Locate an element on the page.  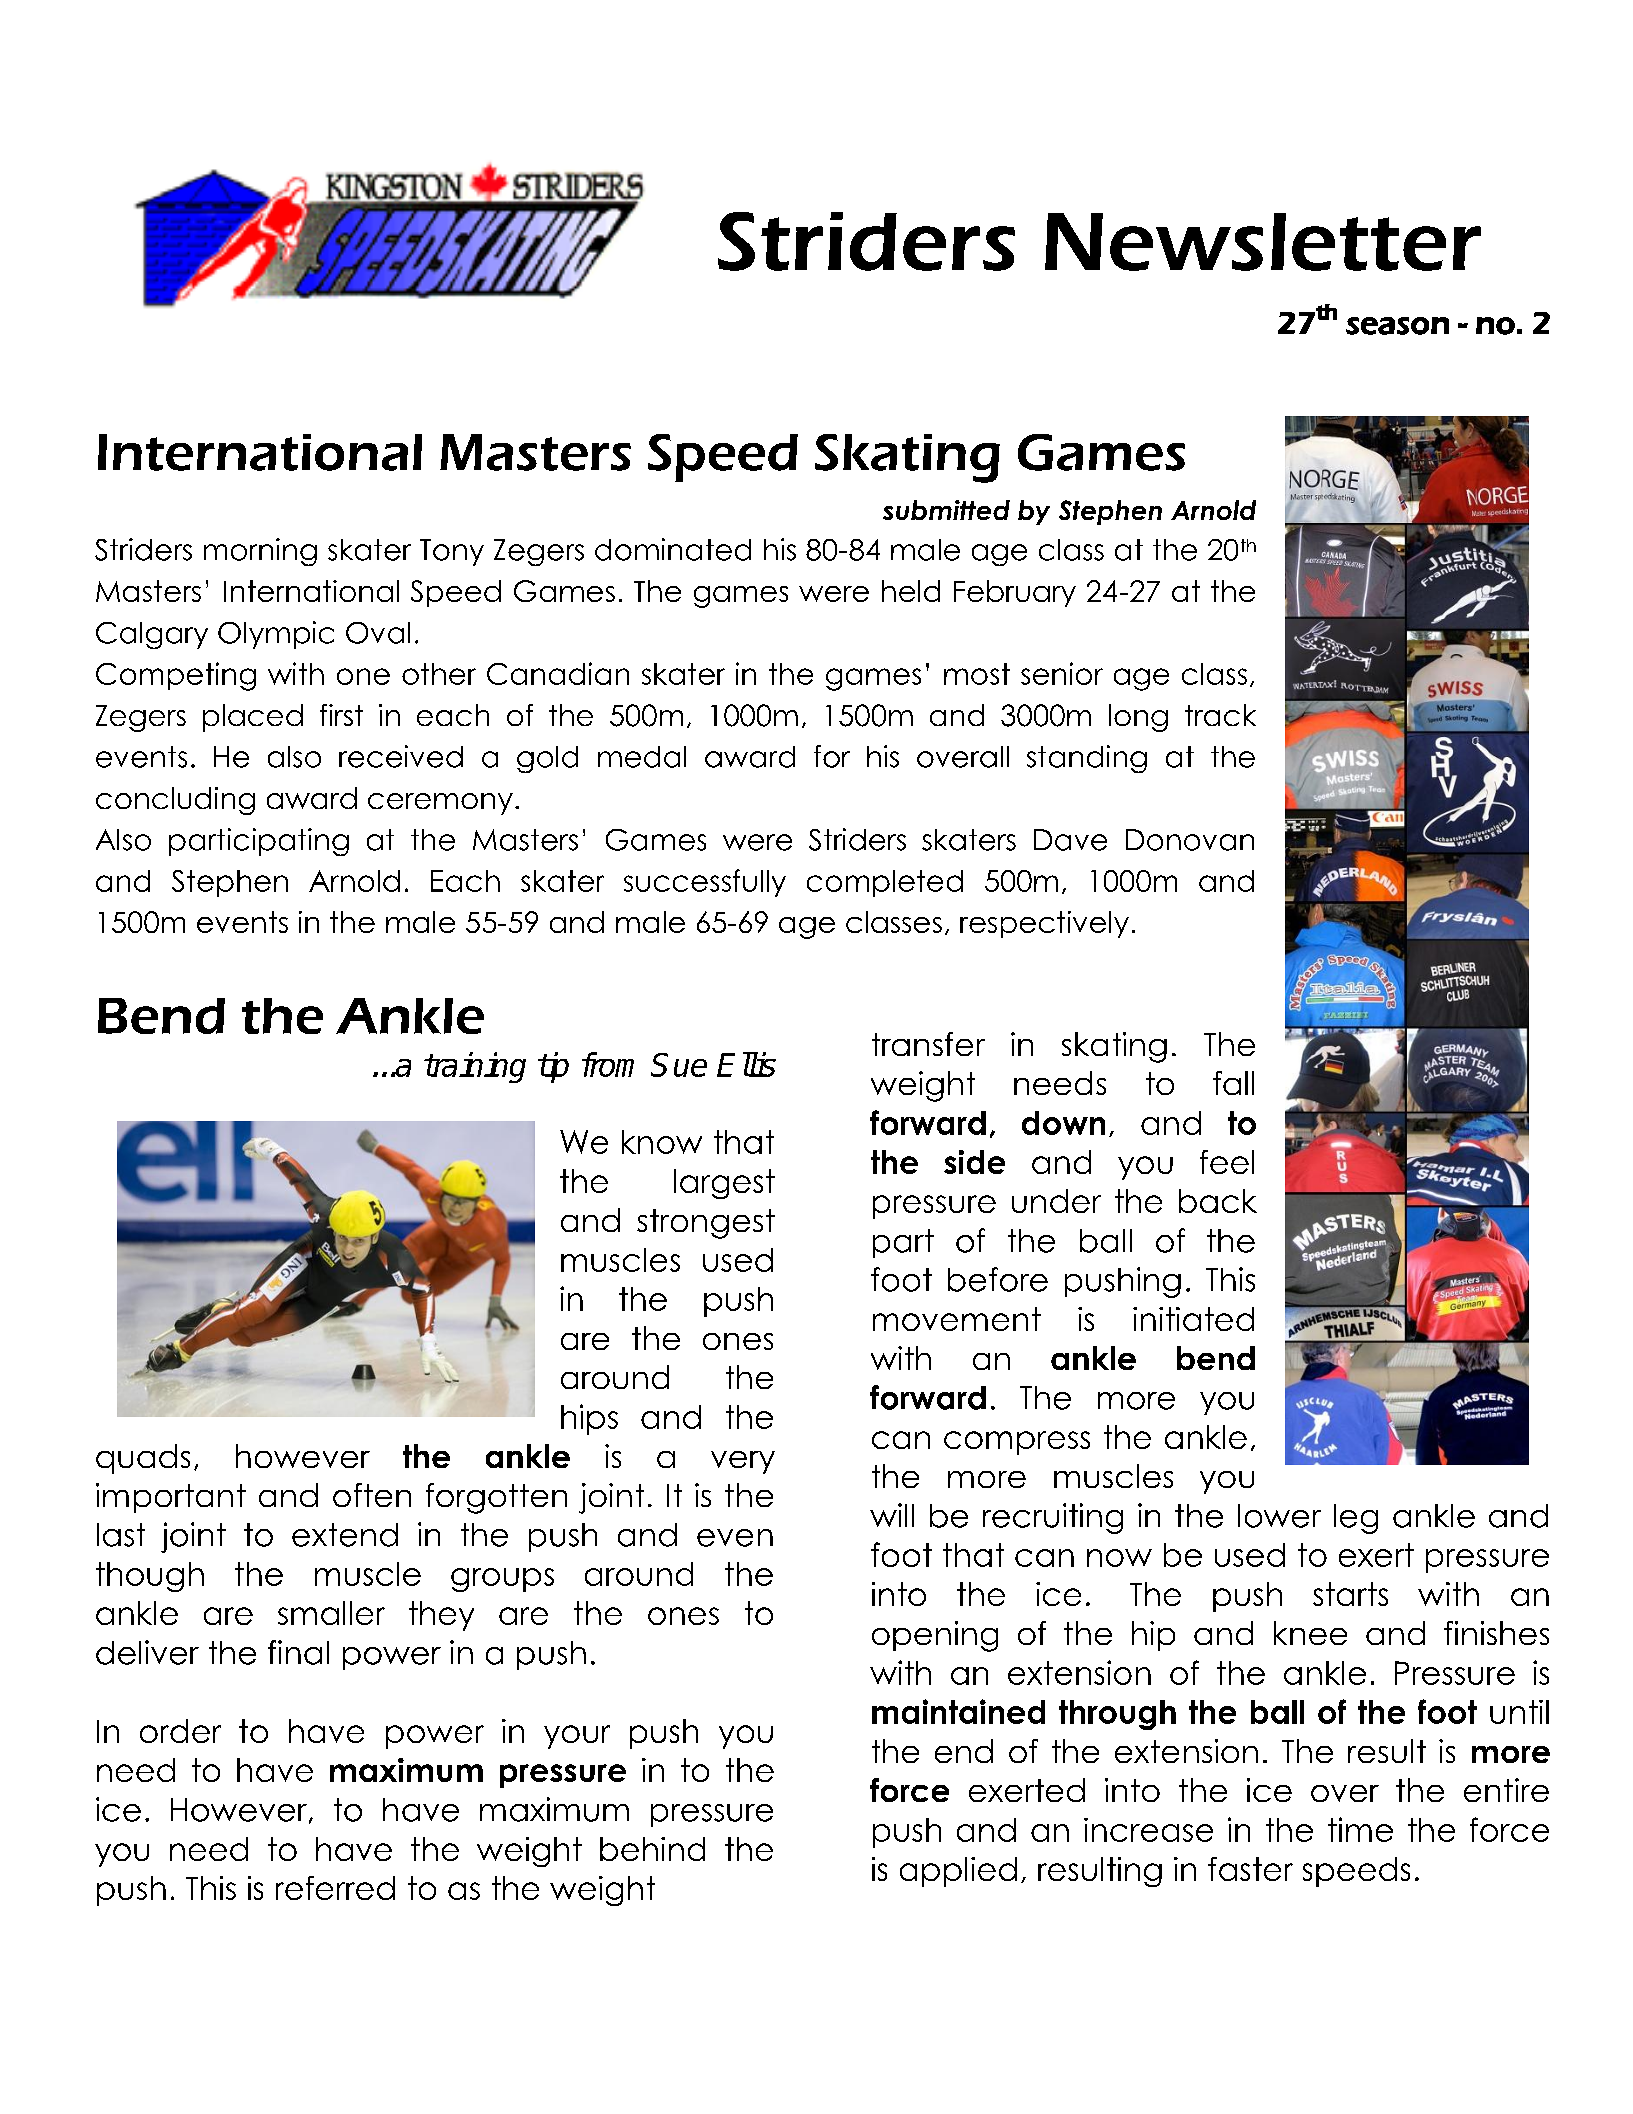
will is located at coordinates (892, 1515).
